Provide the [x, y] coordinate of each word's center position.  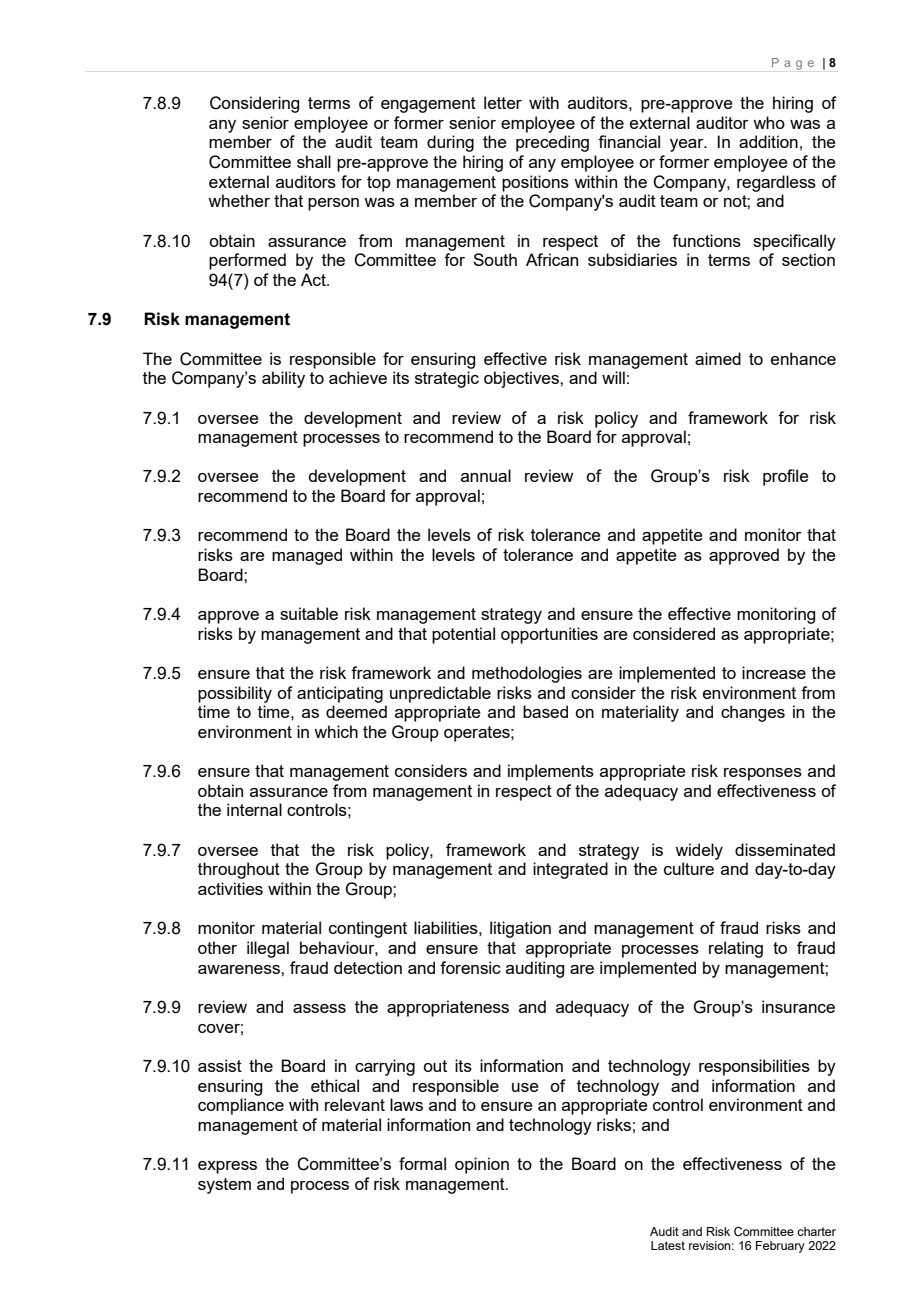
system [224, 1186]
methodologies [527, 674]
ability [283, 379]
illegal [268, 949]
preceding [552, 143]
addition [768, 141]
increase [774, 672]
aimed [718, 358]
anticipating [340, 694]
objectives [522, 379]
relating [736, 949]
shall [314, 161]
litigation [520, 929]
